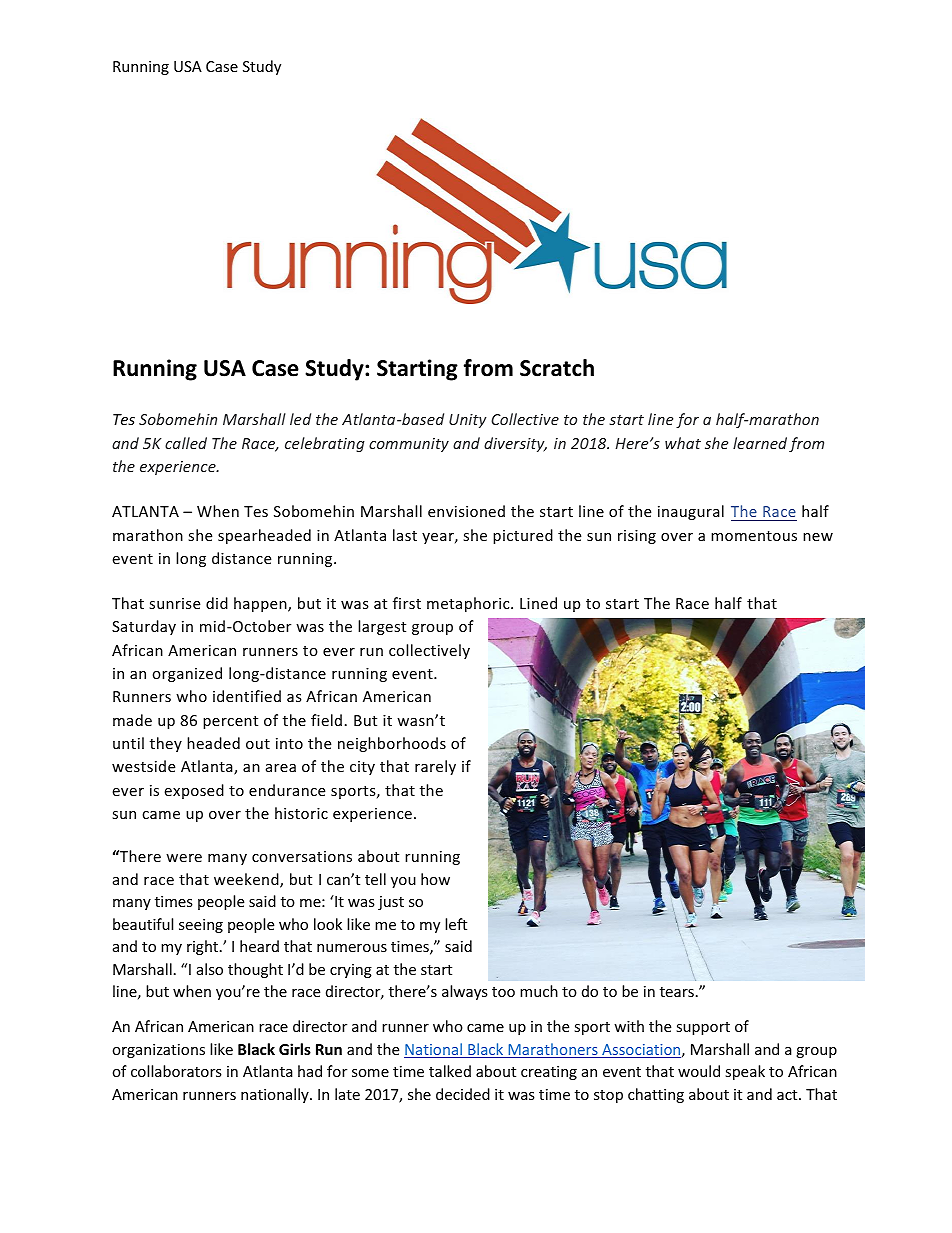 The height and width of the page is (1233, 952). What do you see at coordinates (176, 1071) in the page?
I see `collaborators` at bounding box center [176, 1071].
